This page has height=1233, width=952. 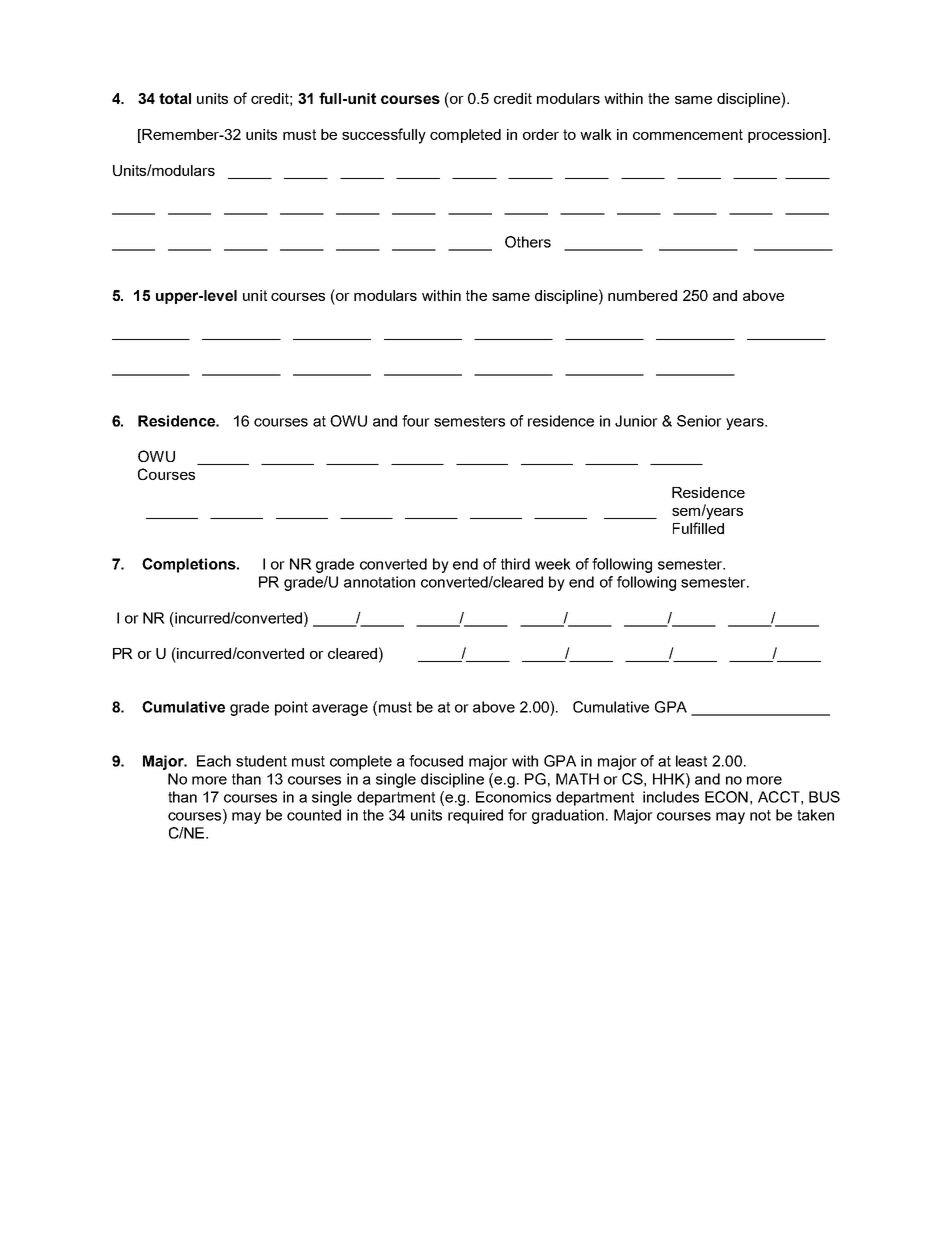 I want to click on annotation, so click(x=379, y=582).
